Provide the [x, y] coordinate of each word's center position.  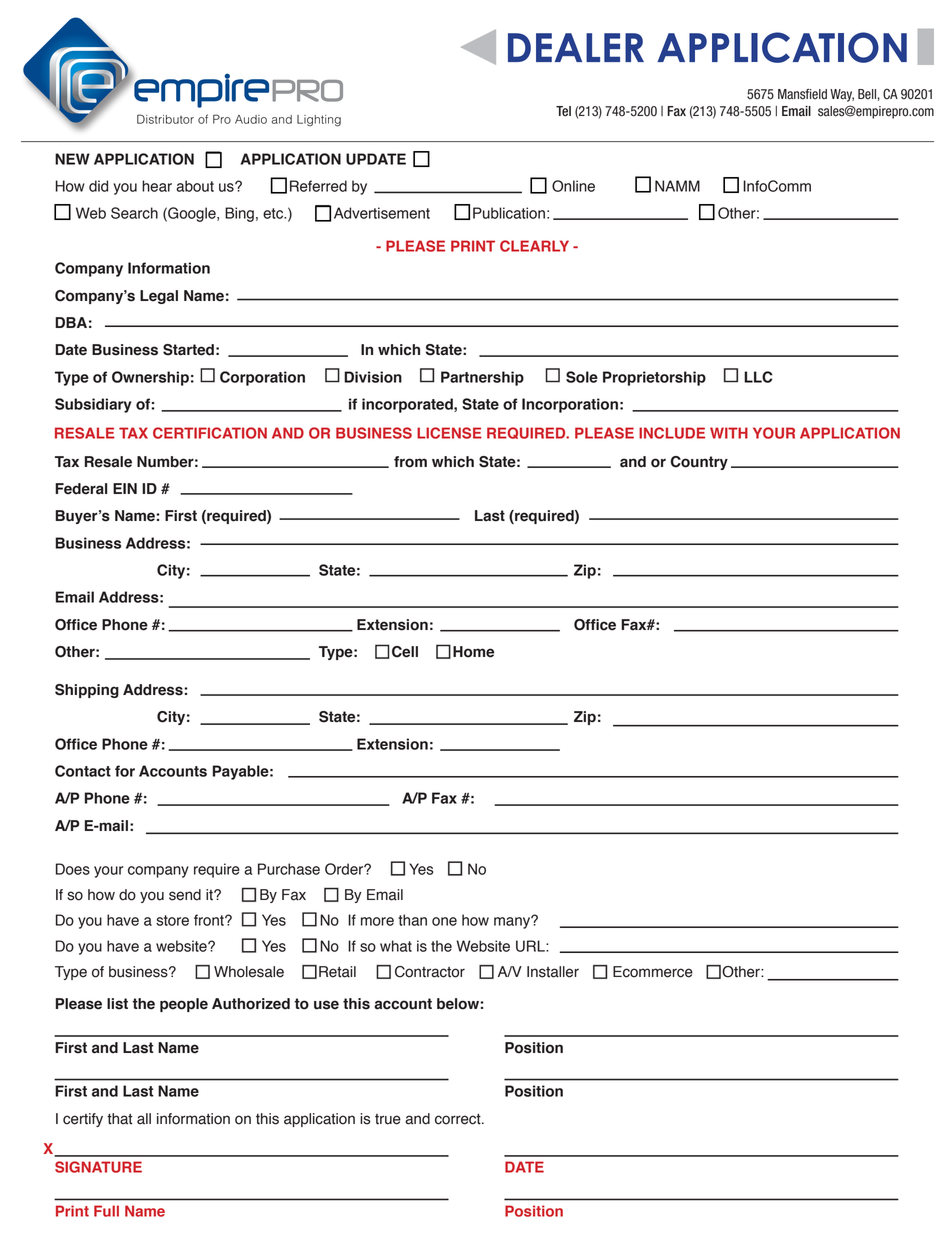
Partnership [482, 378]
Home [473, 652]
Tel [563, 111]
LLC [758, 377]
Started [188, 350]
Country [699, 463]
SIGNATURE [98, 1167]
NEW [72, 159]
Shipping [87, 691]
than [412, 920]
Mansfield [802, 94]
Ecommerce [653, 972]
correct [459, 1119]
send [185, 895]
